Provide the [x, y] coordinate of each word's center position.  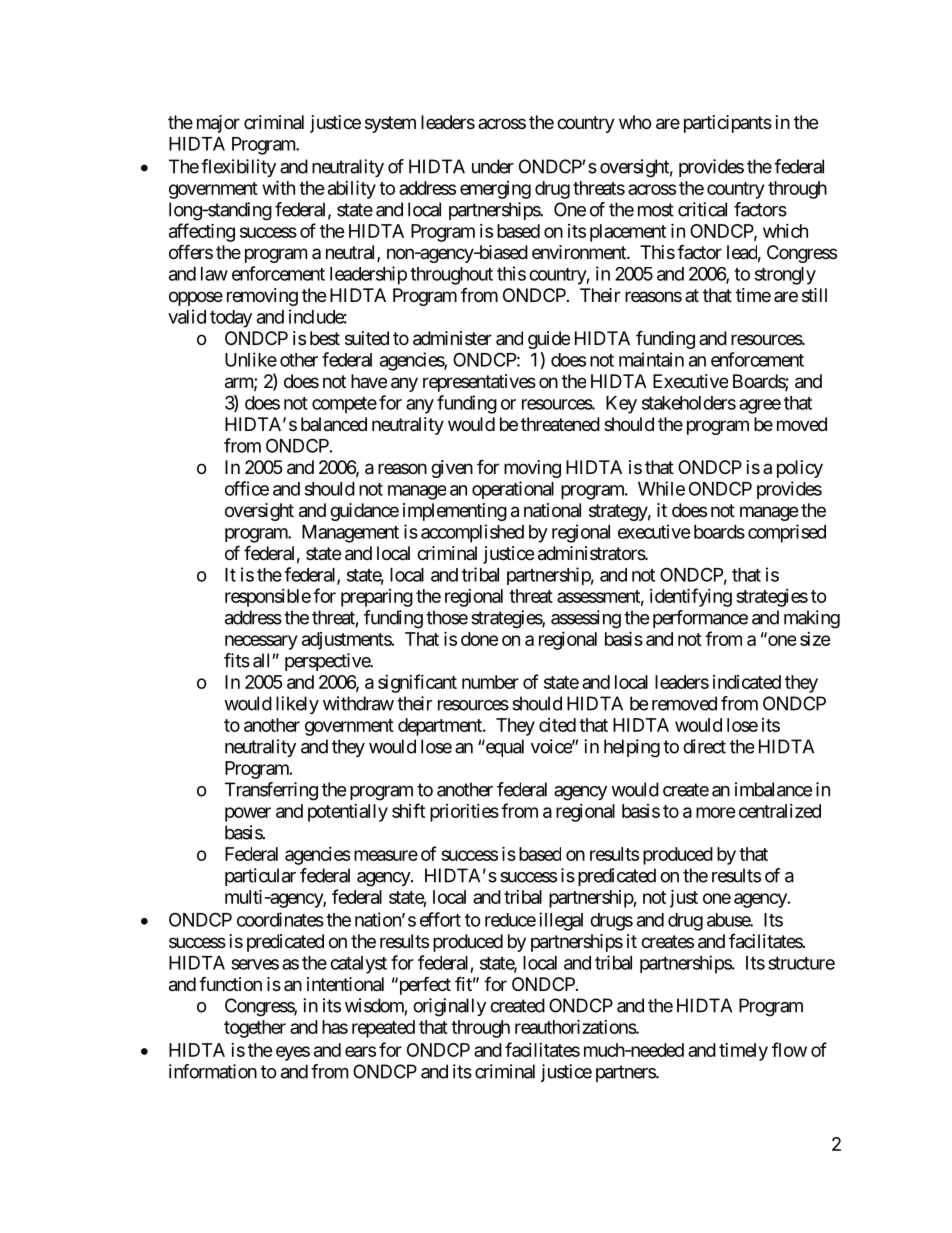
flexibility [238, 168]
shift [408, 810]
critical [702, 209]
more [716, 812]
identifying [691, 597]
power [248, 814]
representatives [479, 383]
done [479, 639]
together [255, 1029]
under [493, 166]
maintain [651, 359]
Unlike [251, 359]
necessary [261, 642]
